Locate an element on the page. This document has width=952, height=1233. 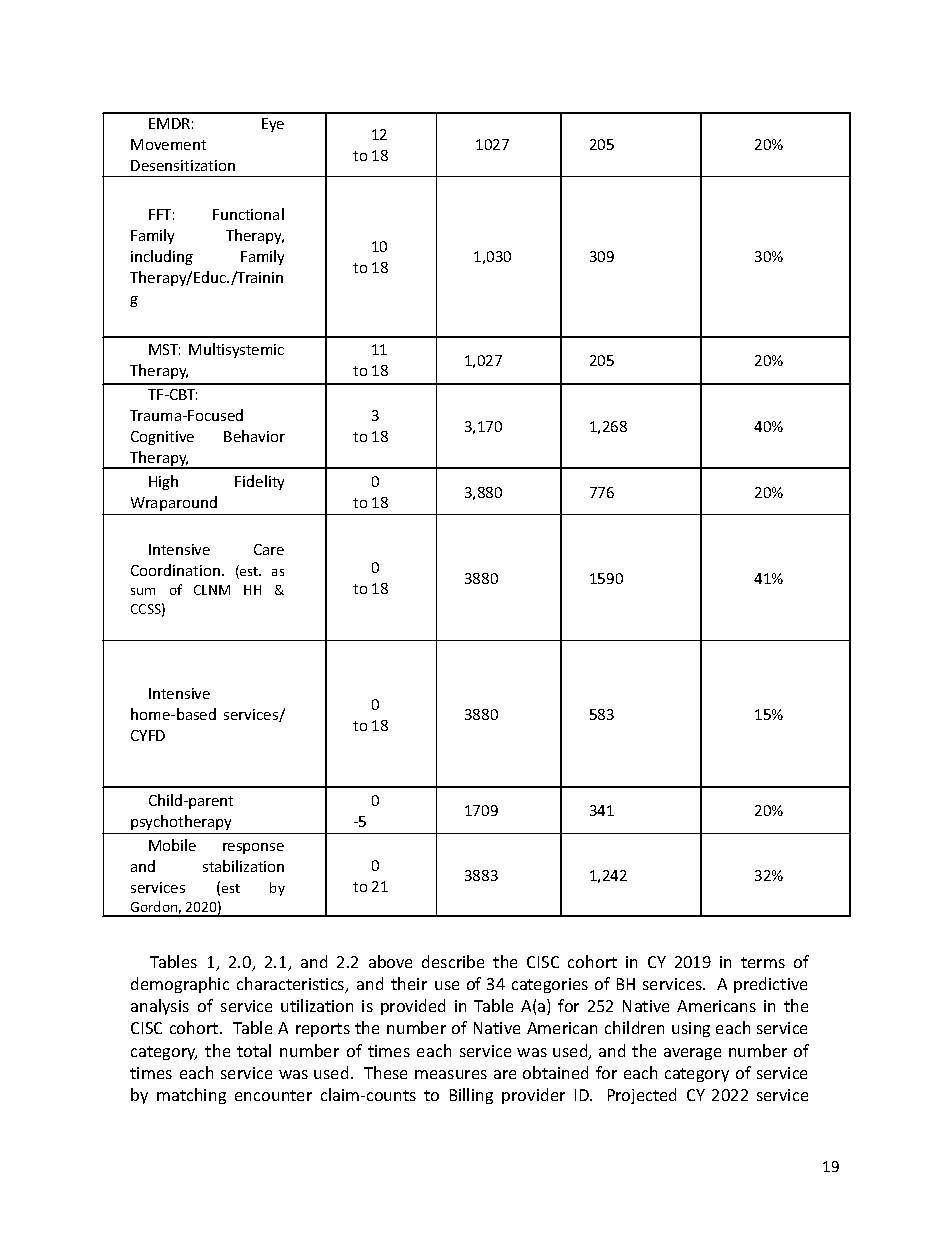
Care is located at coordinates (269, 549).
